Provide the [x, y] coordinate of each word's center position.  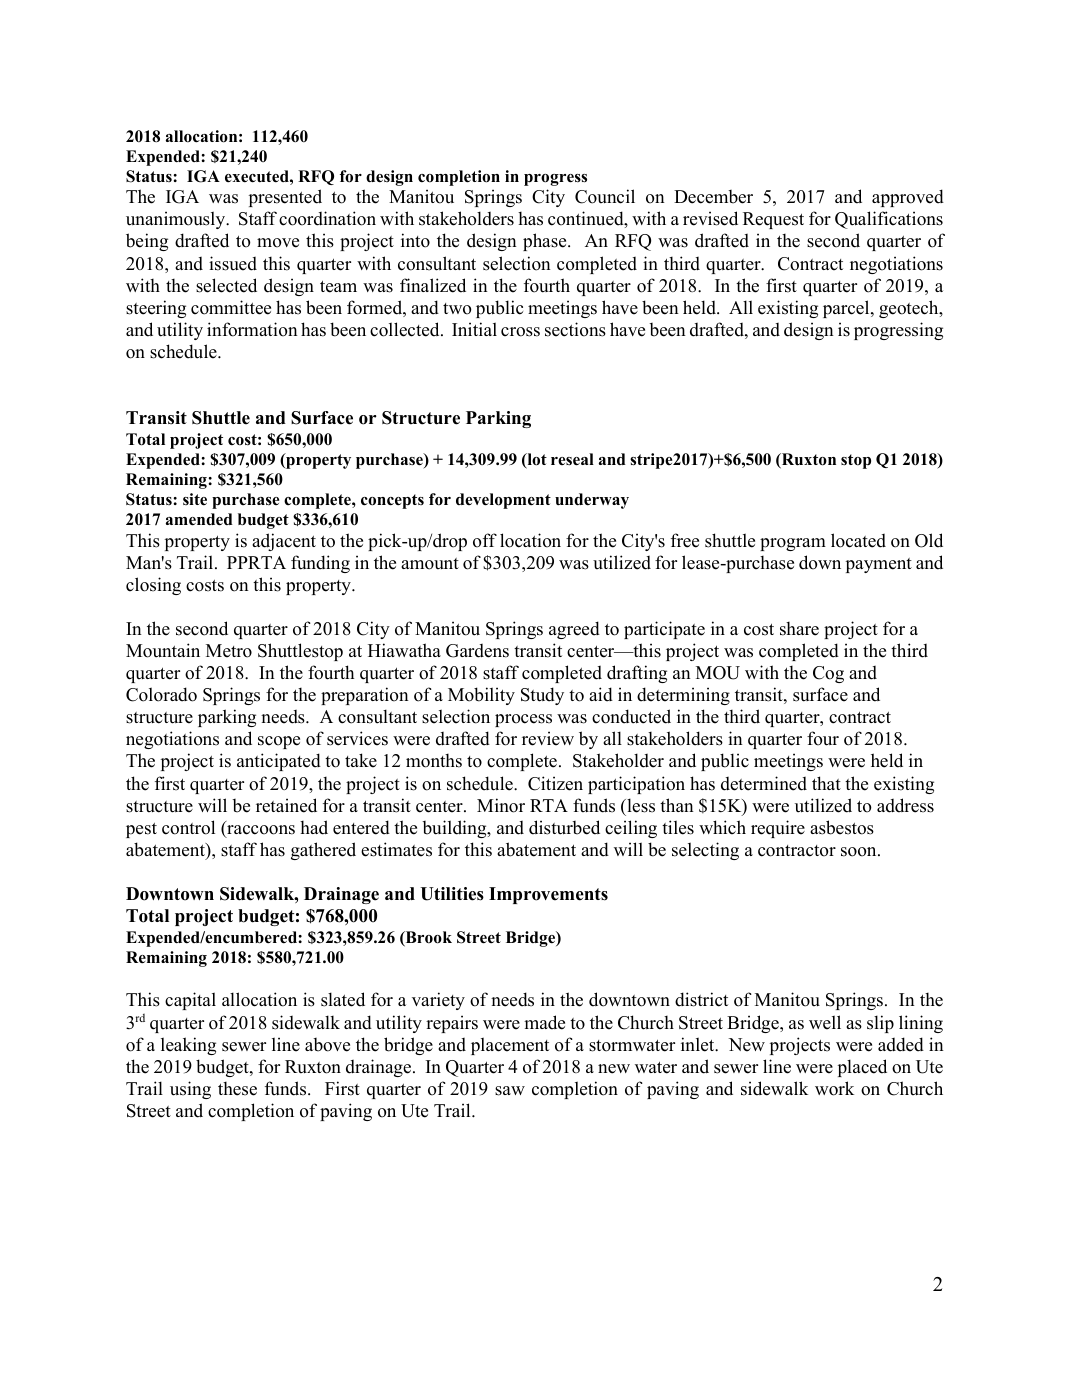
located [858, 540]
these [237, 1089]
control [188, 827]
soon [860, 852]
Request [773, 220]
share [799, 629]
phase [546, 242]
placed [862, 1068]
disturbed [564, 827]
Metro [229, 651]
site [195, 499]
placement [510, 1046]
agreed [574, 630]
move [278, 243]
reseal [572, 459]
